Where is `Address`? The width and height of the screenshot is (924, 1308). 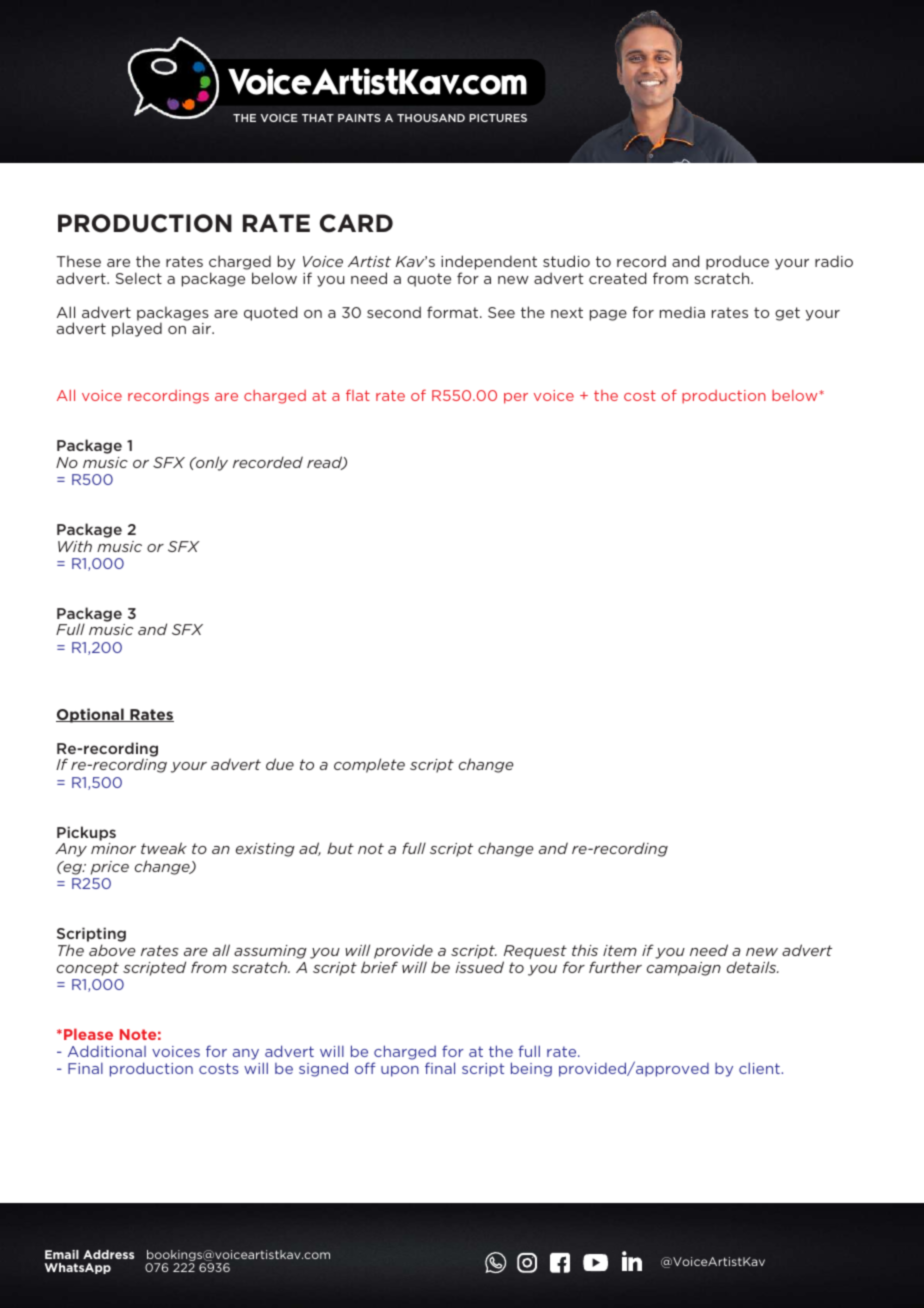 Address is located at coordinates (108, 1254).
